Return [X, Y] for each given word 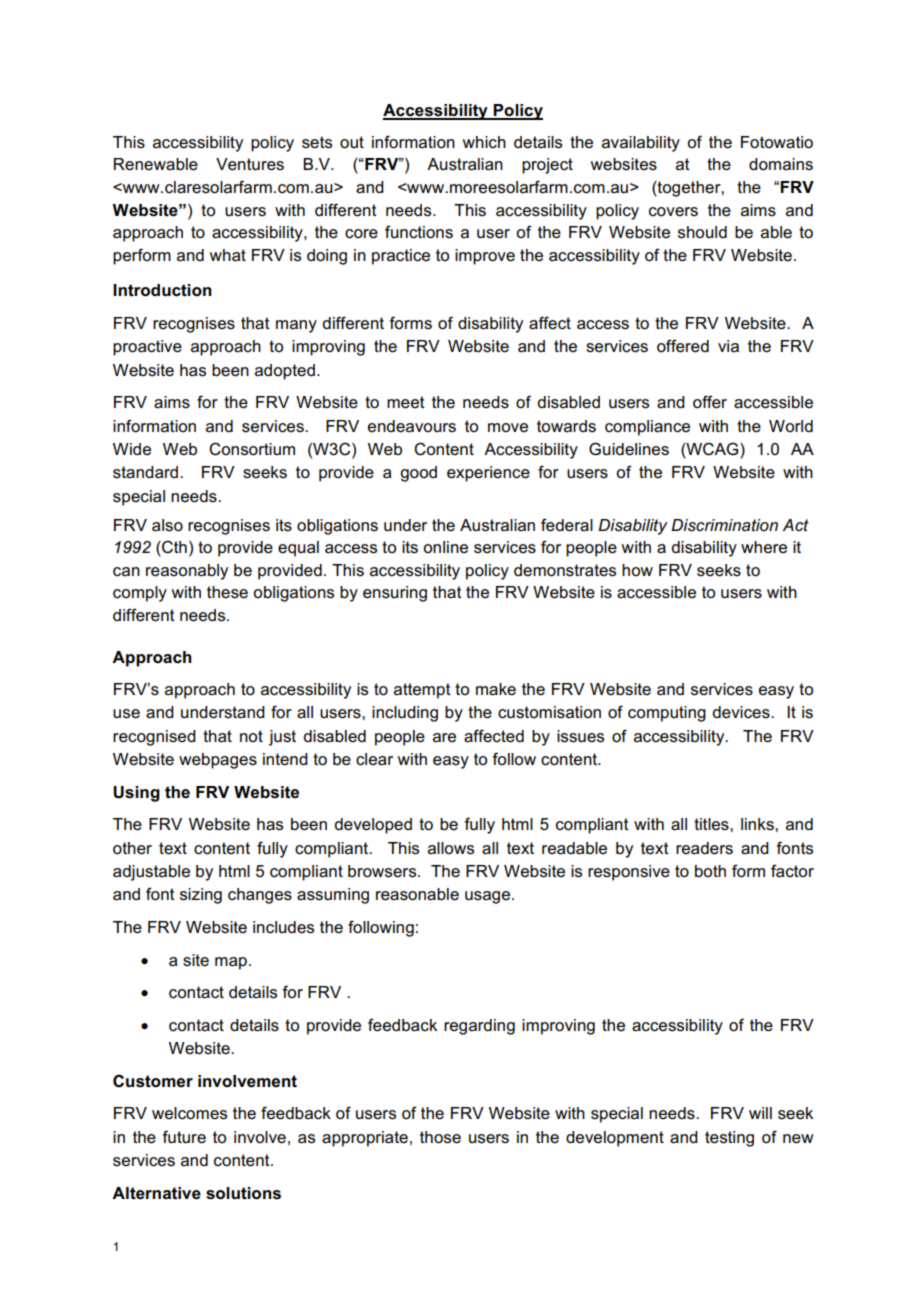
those [440, 1137]
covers [673, 212]
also [167, 525]
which [484, 142]
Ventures [250, 164]
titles [712, 824]
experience [488, 474]
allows [451, 848]
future [184, 1137]
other [132, 848]
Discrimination [724, 525]
